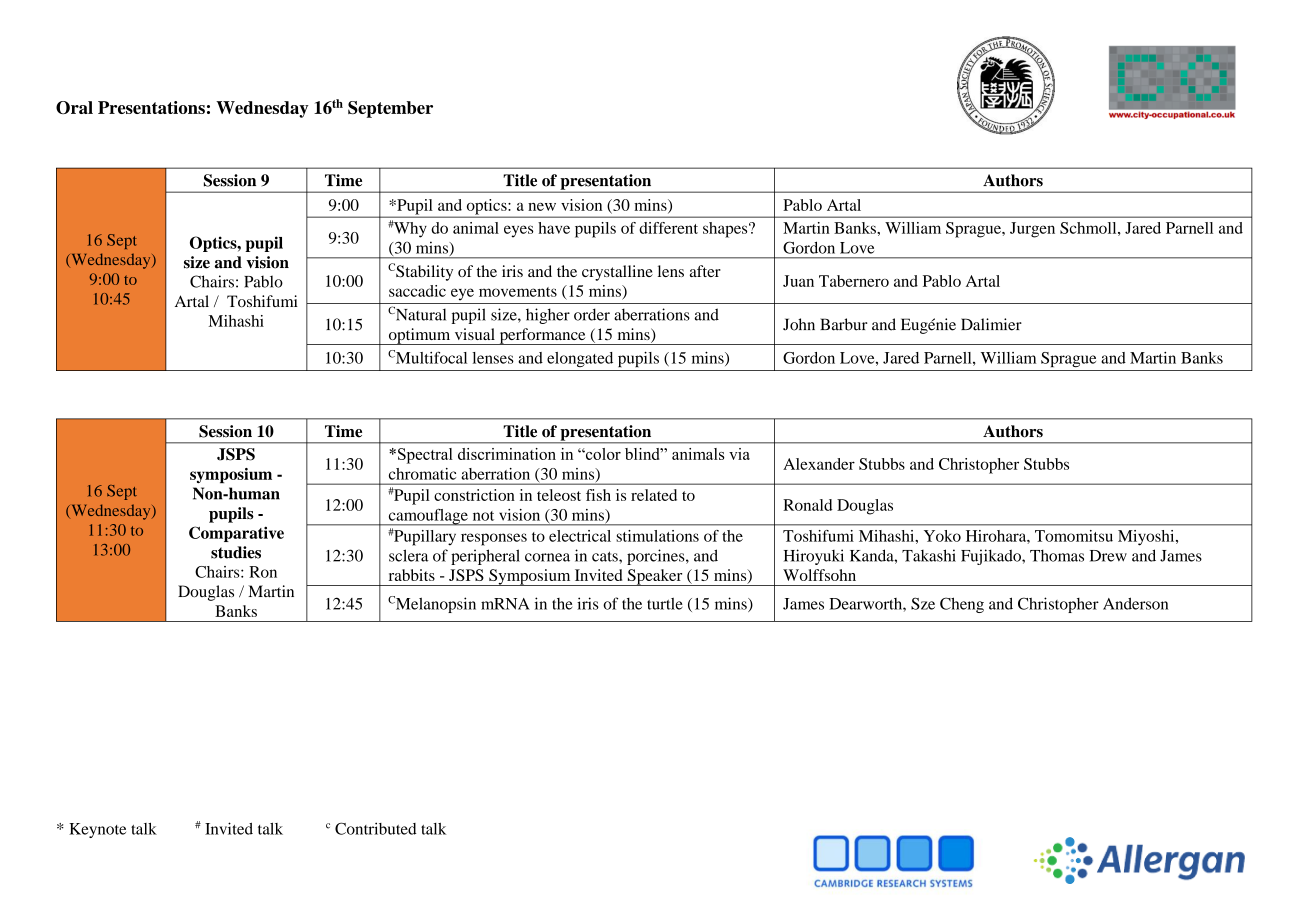 The width and height of the document is (1308, 924). I want to click on Oral, so click(74, 107).
